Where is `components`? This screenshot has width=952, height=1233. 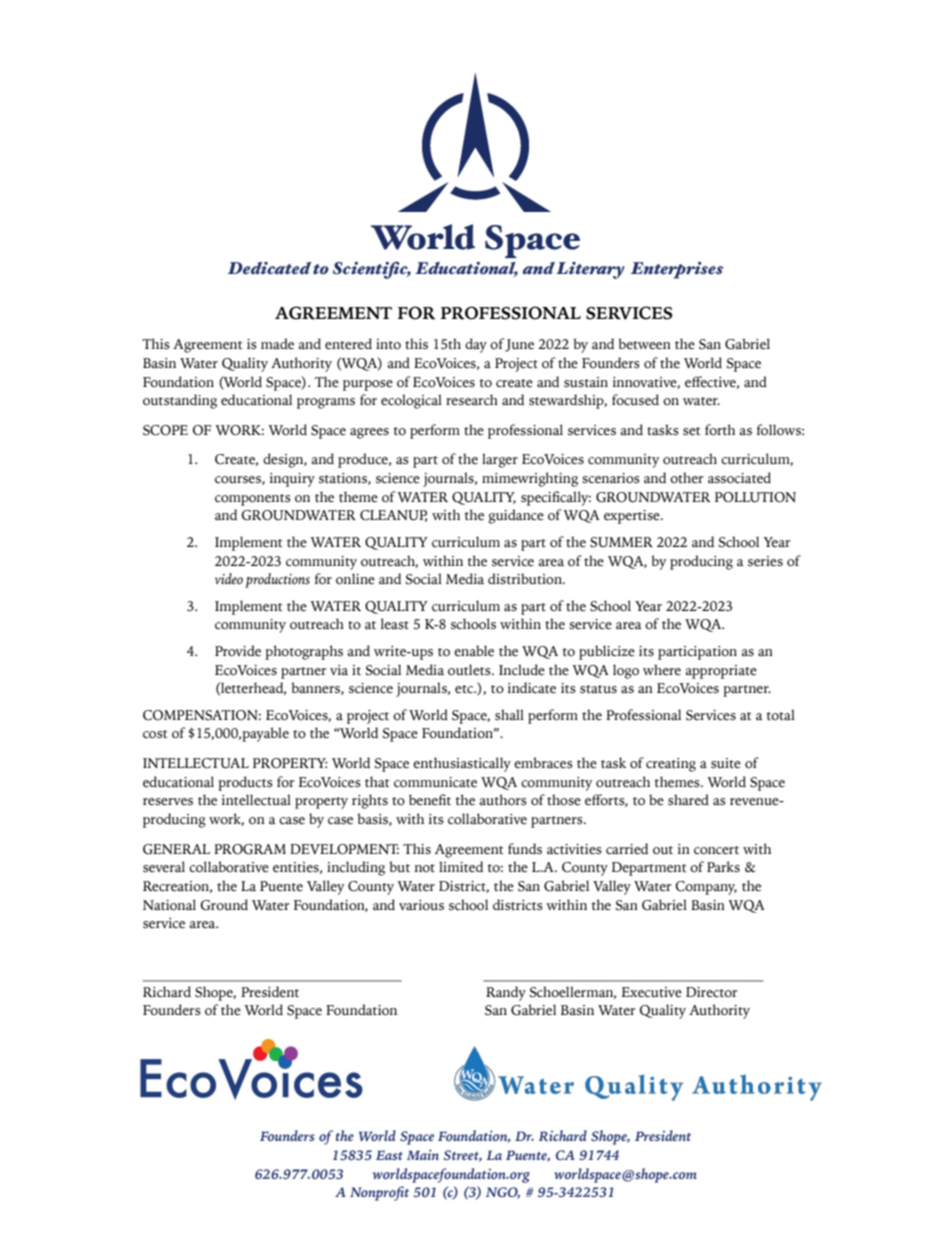
components is located at coordinates (253, 500).
